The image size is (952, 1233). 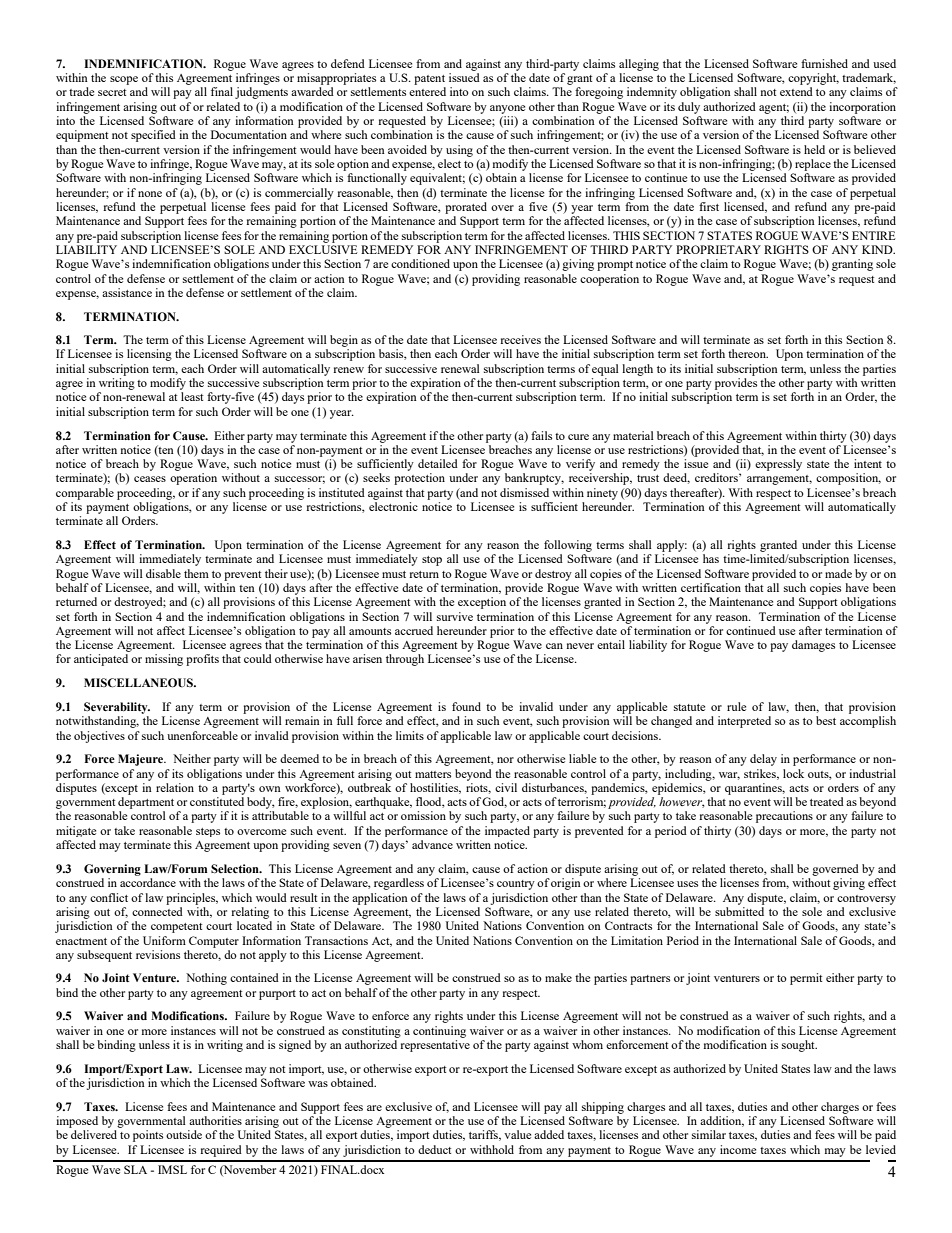 I want to click on income, so click(x=738, y=1149).
